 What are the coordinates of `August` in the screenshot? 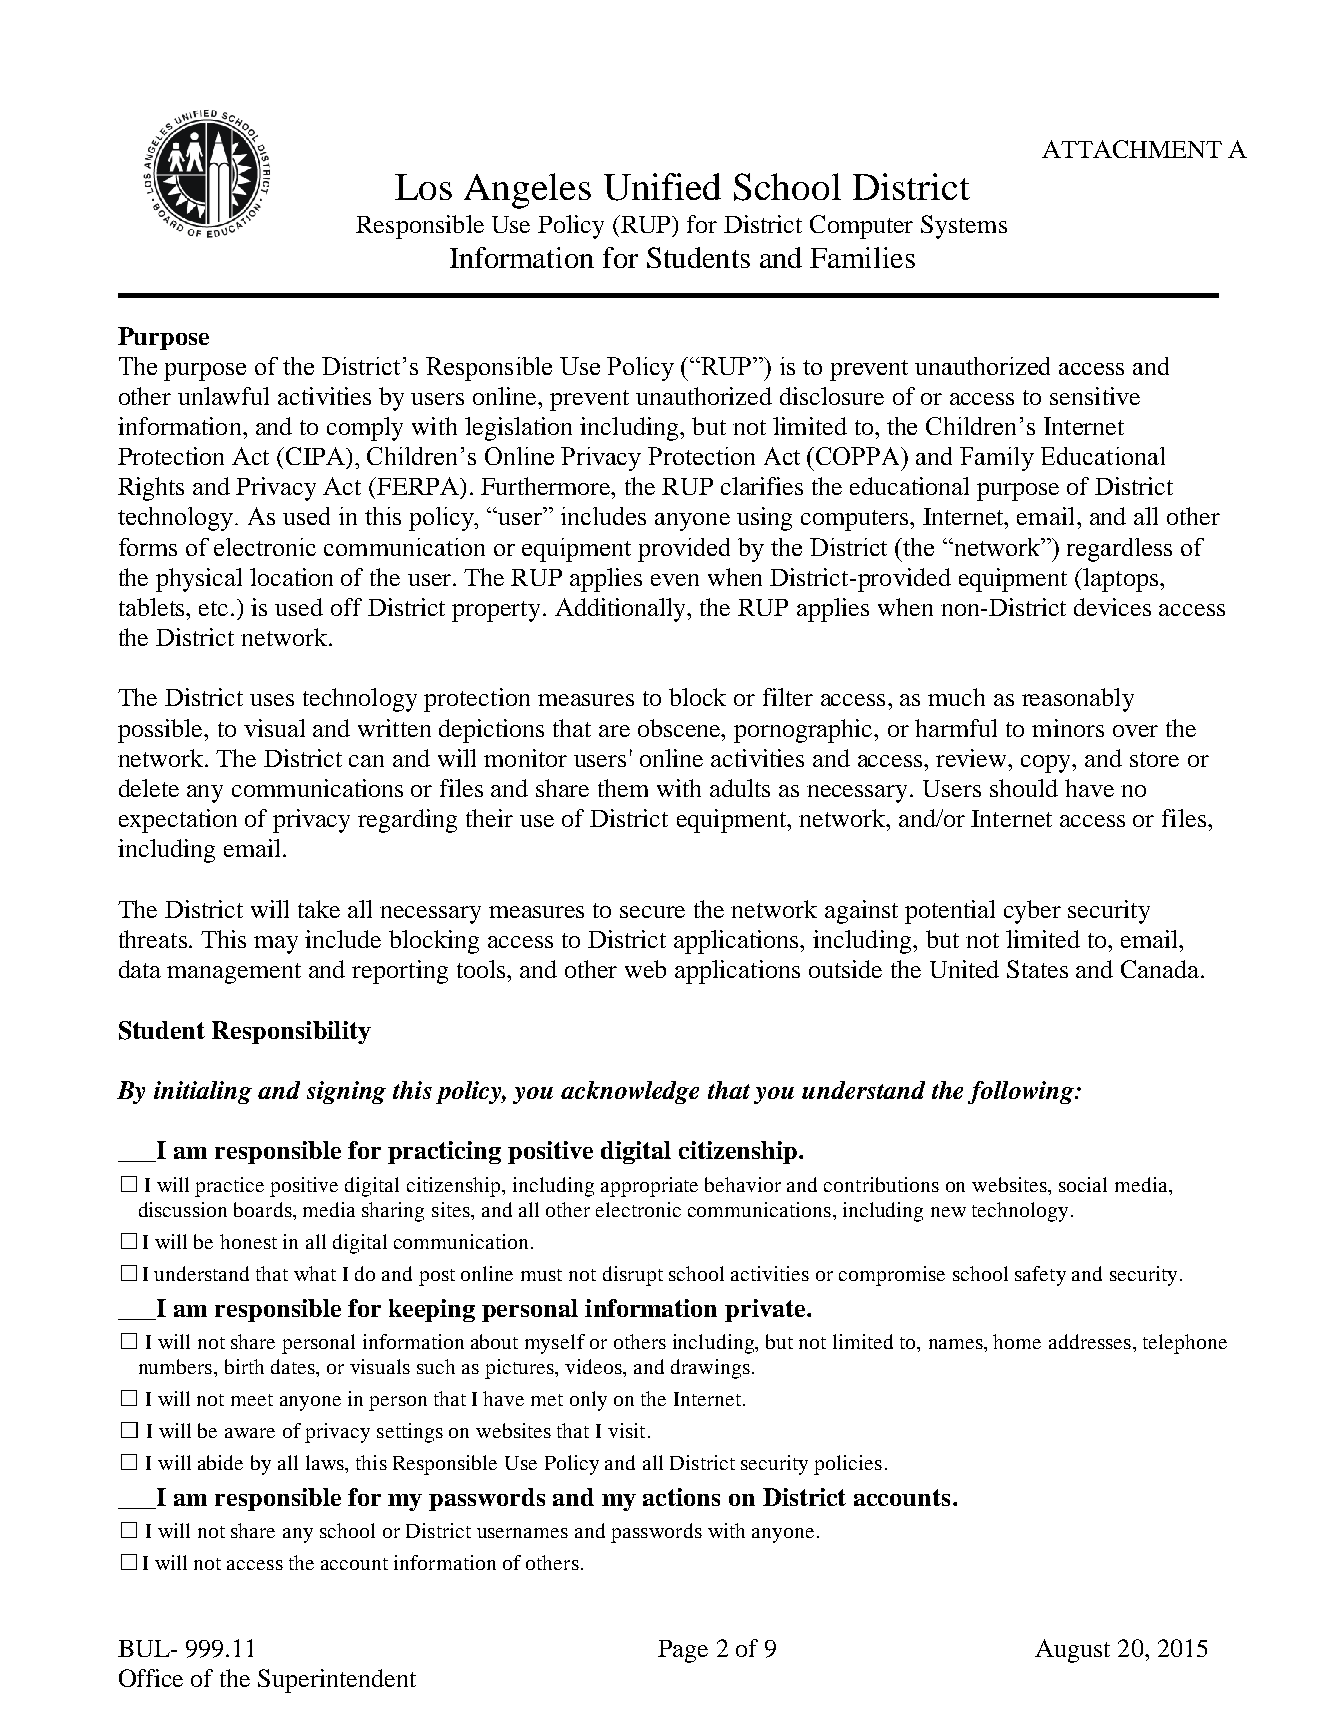 It's located at (1072, 1651).
